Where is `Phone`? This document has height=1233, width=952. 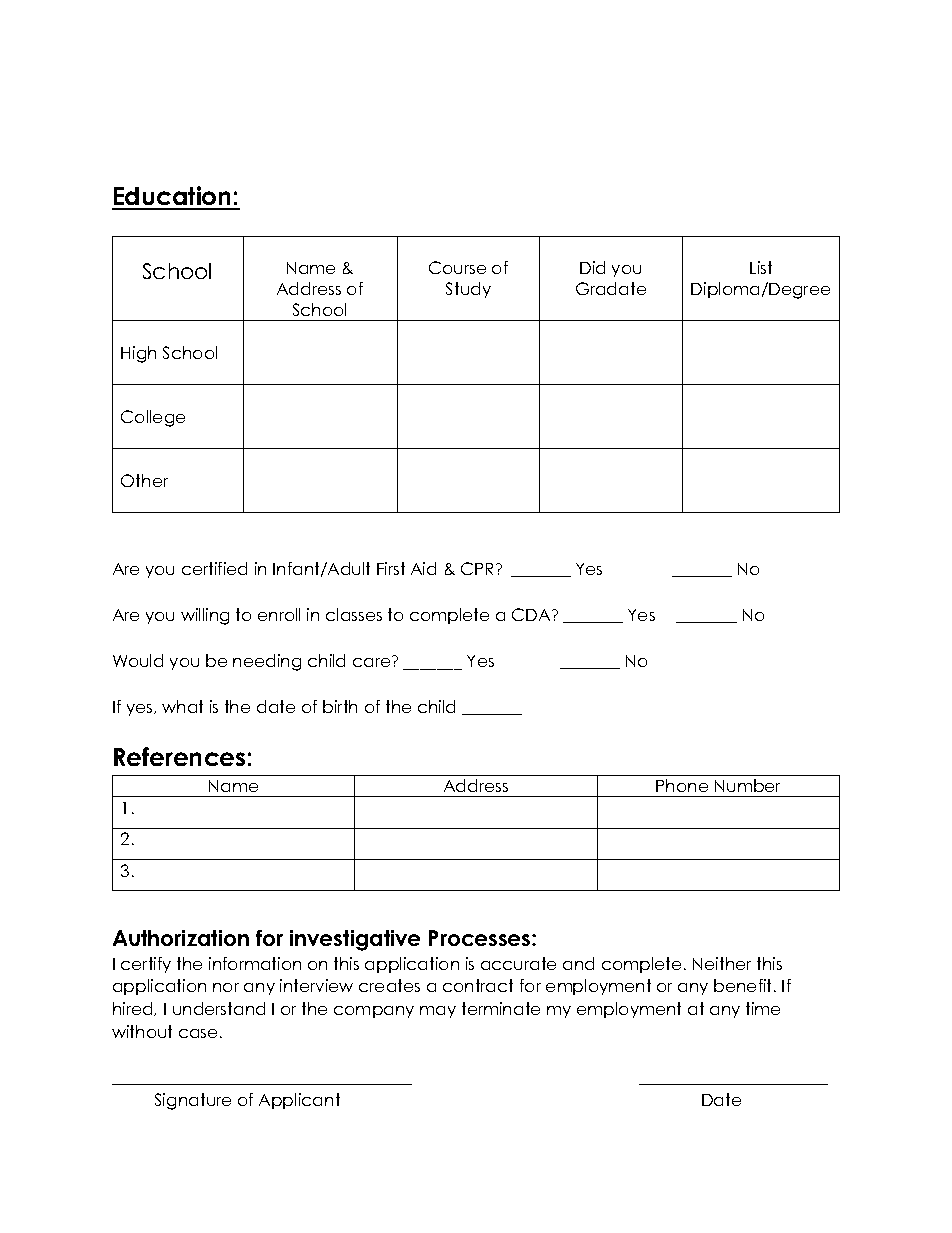
Phone is located at coordinates (682, 785).
